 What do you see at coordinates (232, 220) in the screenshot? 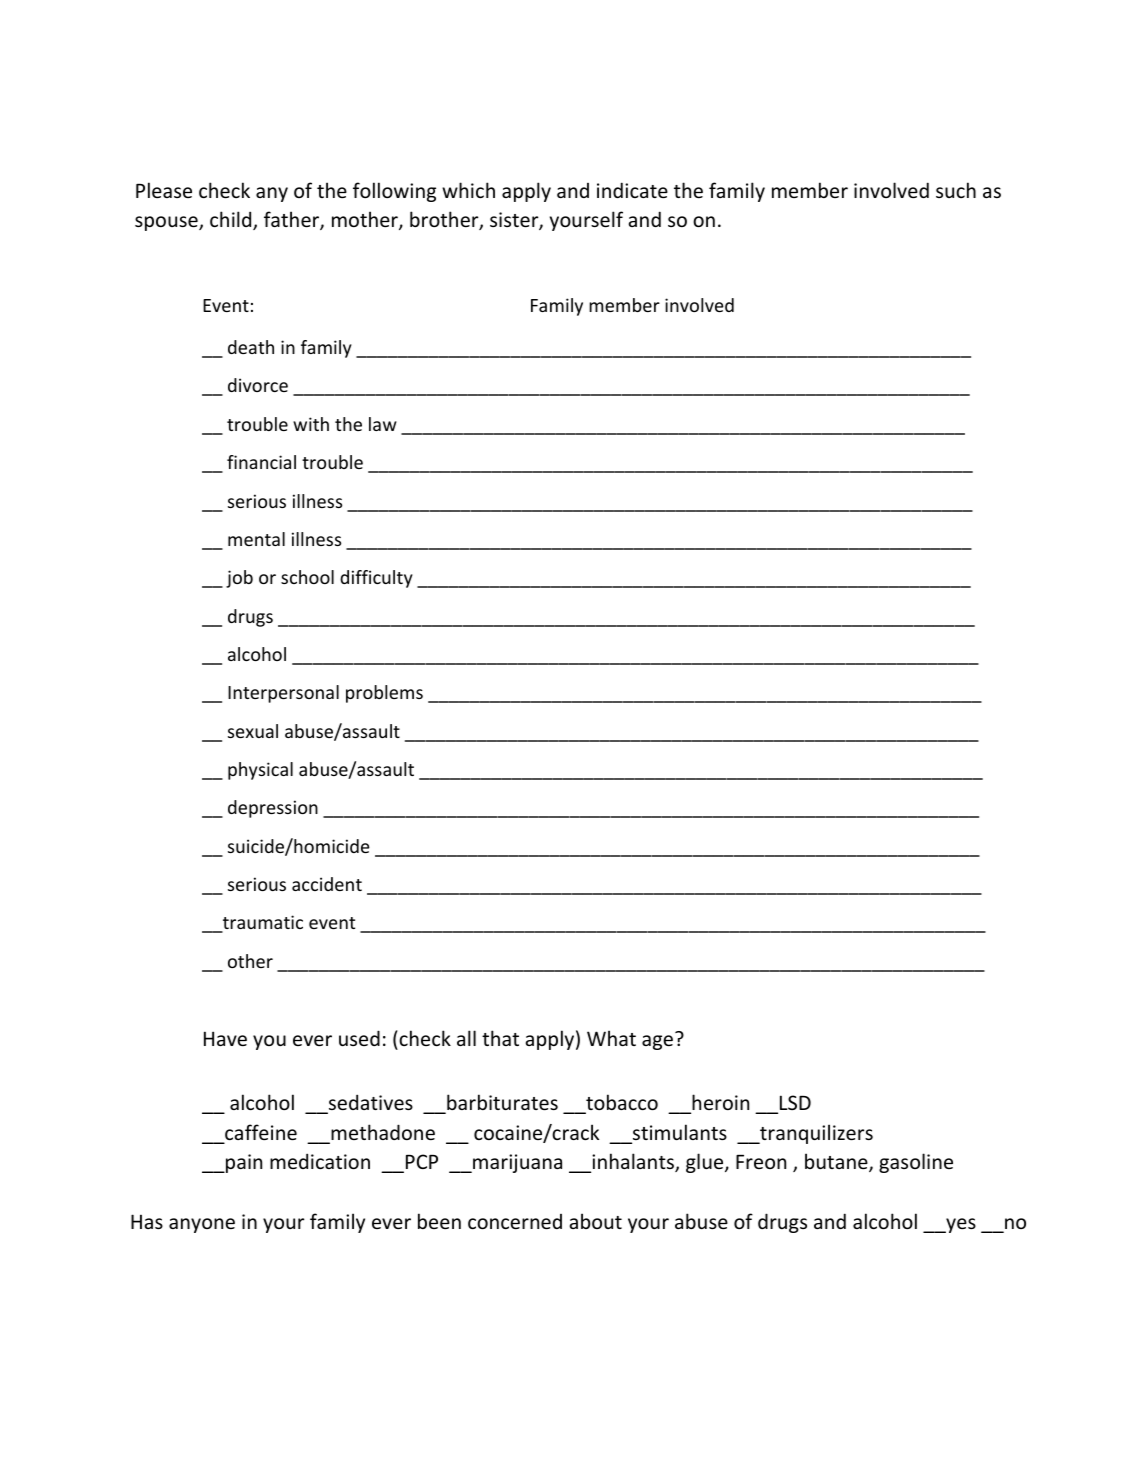
I see `child` at bounding box center [232, 220].
